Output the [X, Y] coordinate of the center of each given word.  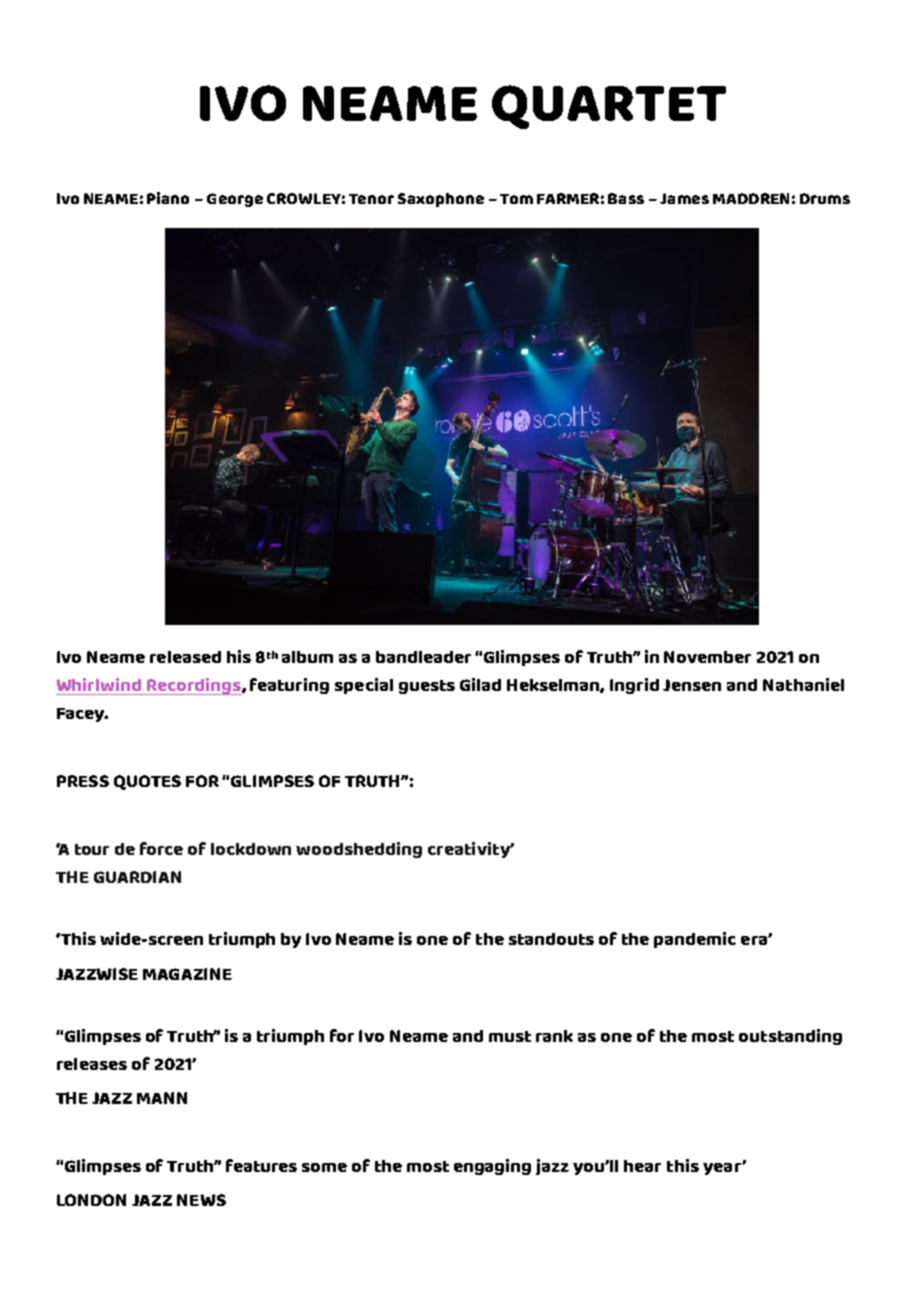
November [707, 657]
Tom [516, 199]
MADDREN [751, 198]
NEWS [201, 1200]
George [235, 200]
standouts [551, 939]
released [185, 657]
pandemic [695, 940]
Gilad [480, 684]
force [161, 848]
